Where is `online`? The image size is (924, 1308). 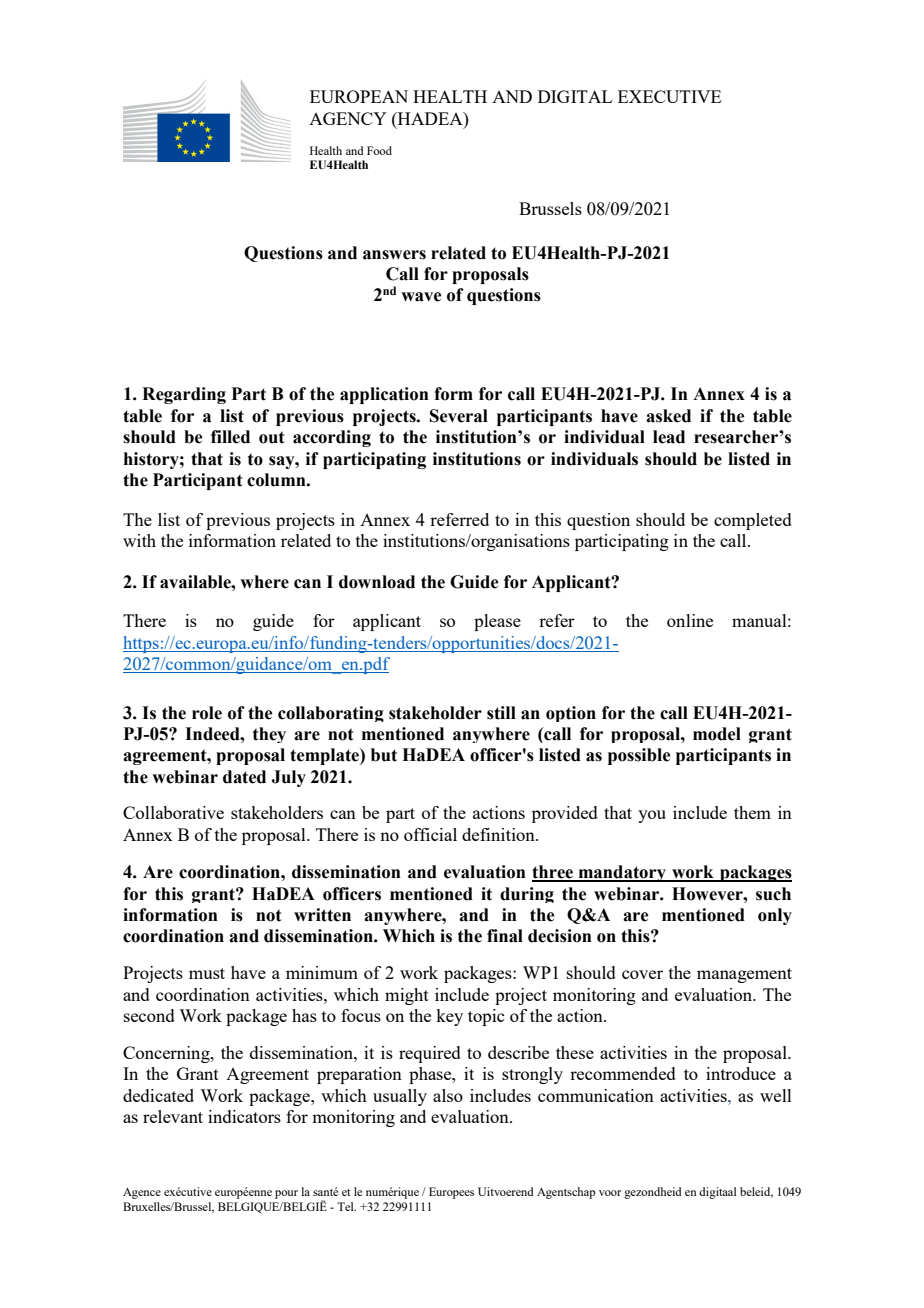 online is located at coordinates (690, 620).
